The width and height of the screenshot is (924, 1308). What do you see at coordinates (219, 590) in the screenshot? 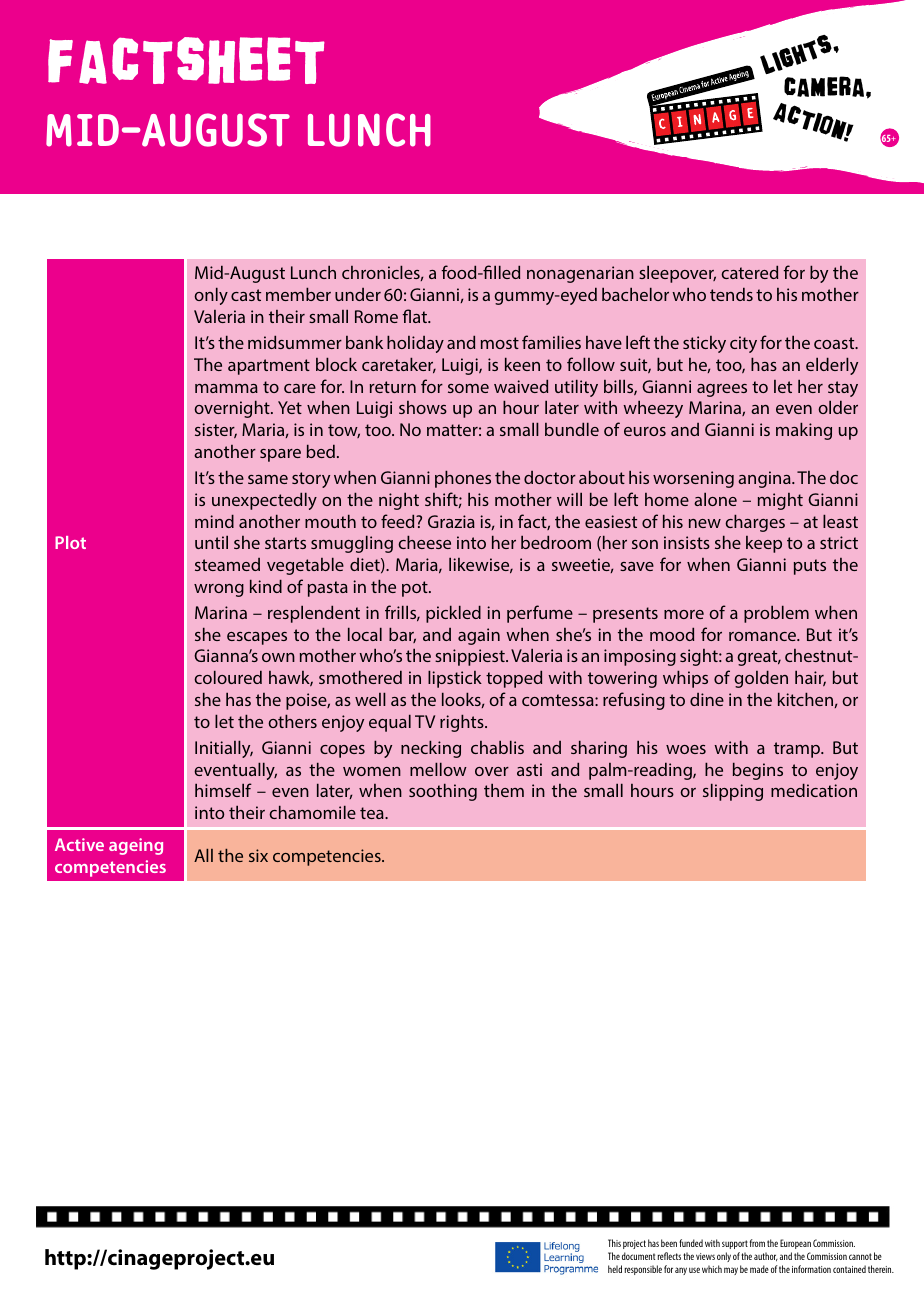
I see `wrong` at bounding box center [219, 590].
